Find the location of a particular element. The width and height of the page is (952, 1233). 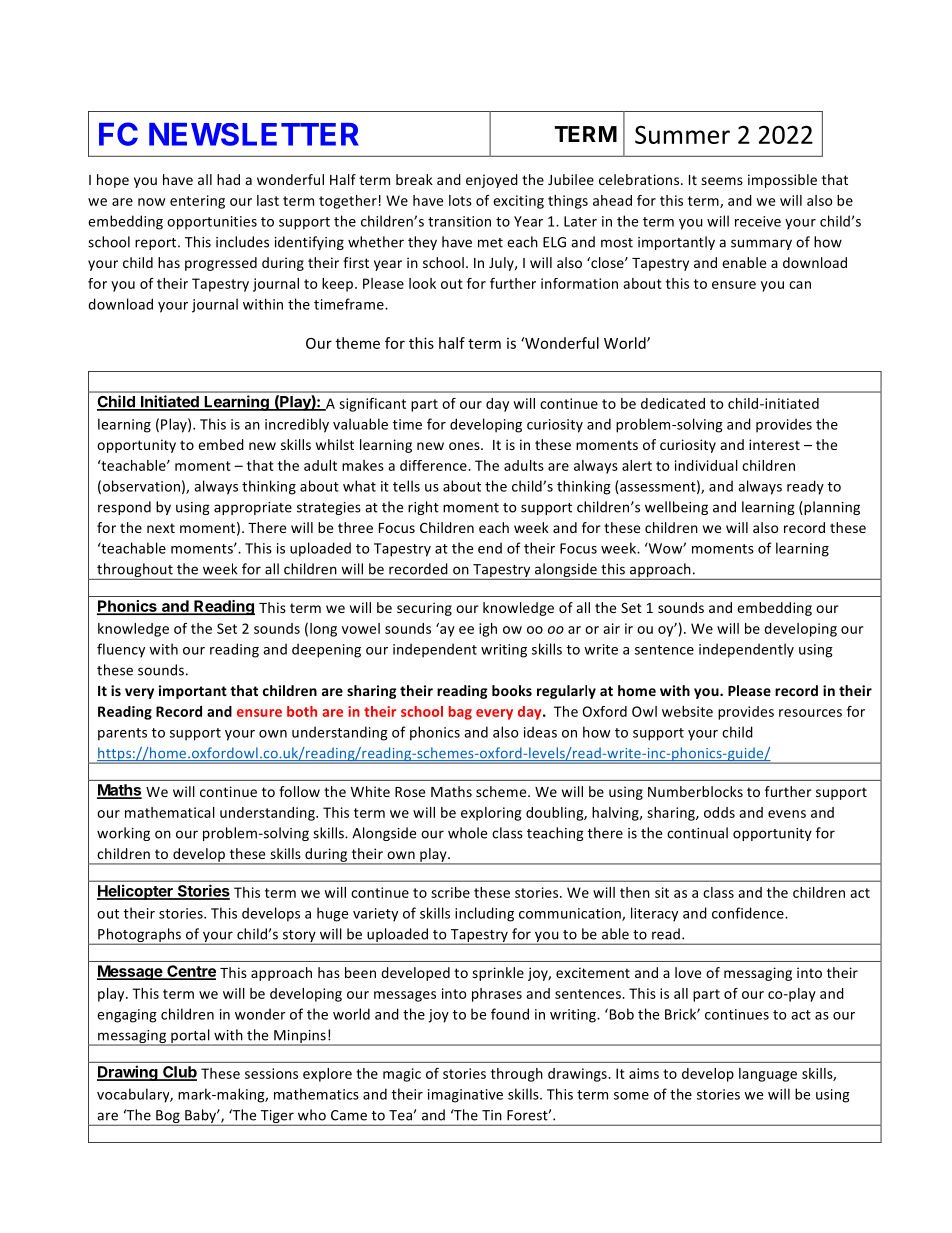

imaginative is located at coordinates (465, 1096).
